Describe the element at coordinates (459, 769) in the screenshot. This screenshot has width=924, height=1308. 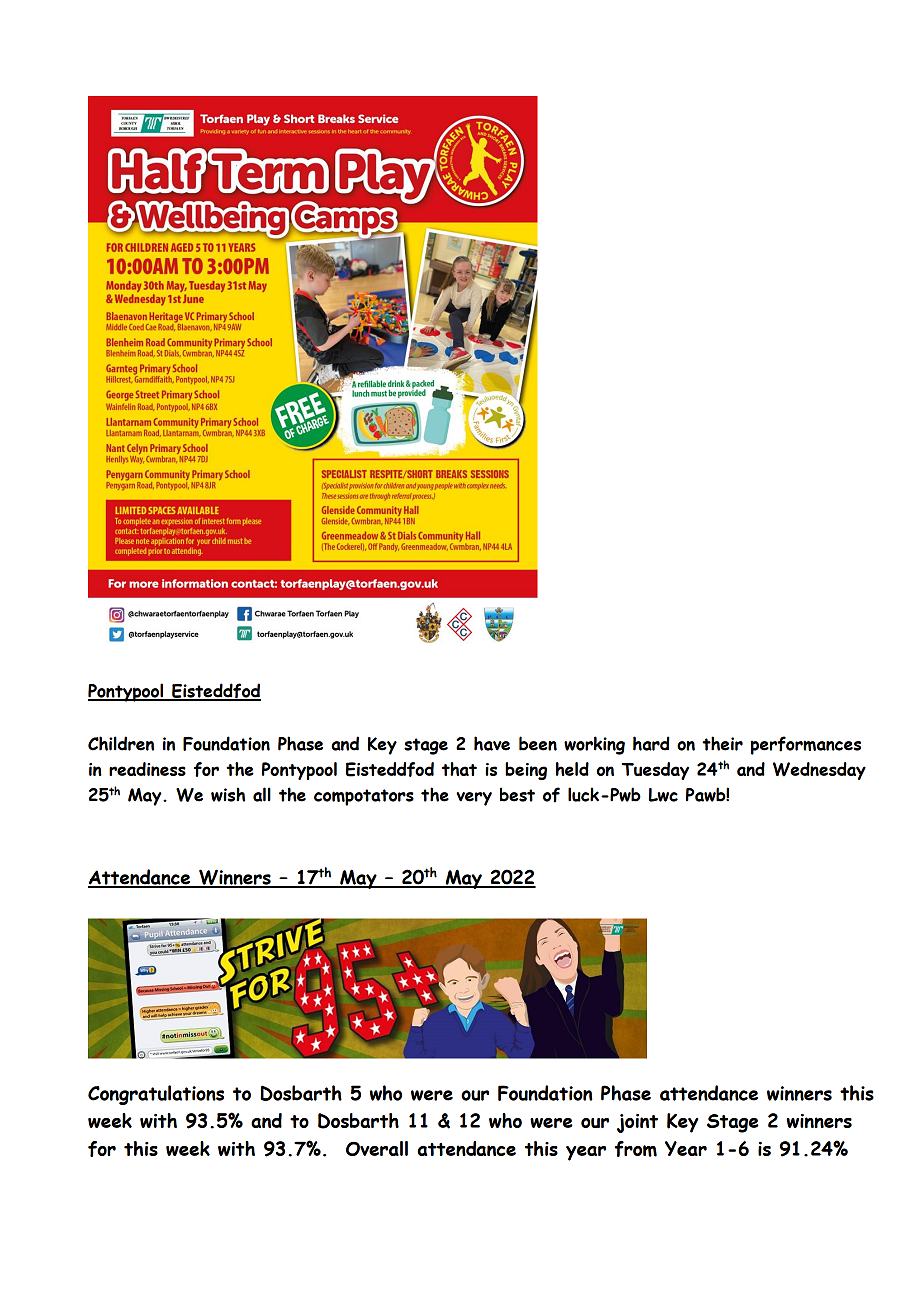
I see `that` at that location.
